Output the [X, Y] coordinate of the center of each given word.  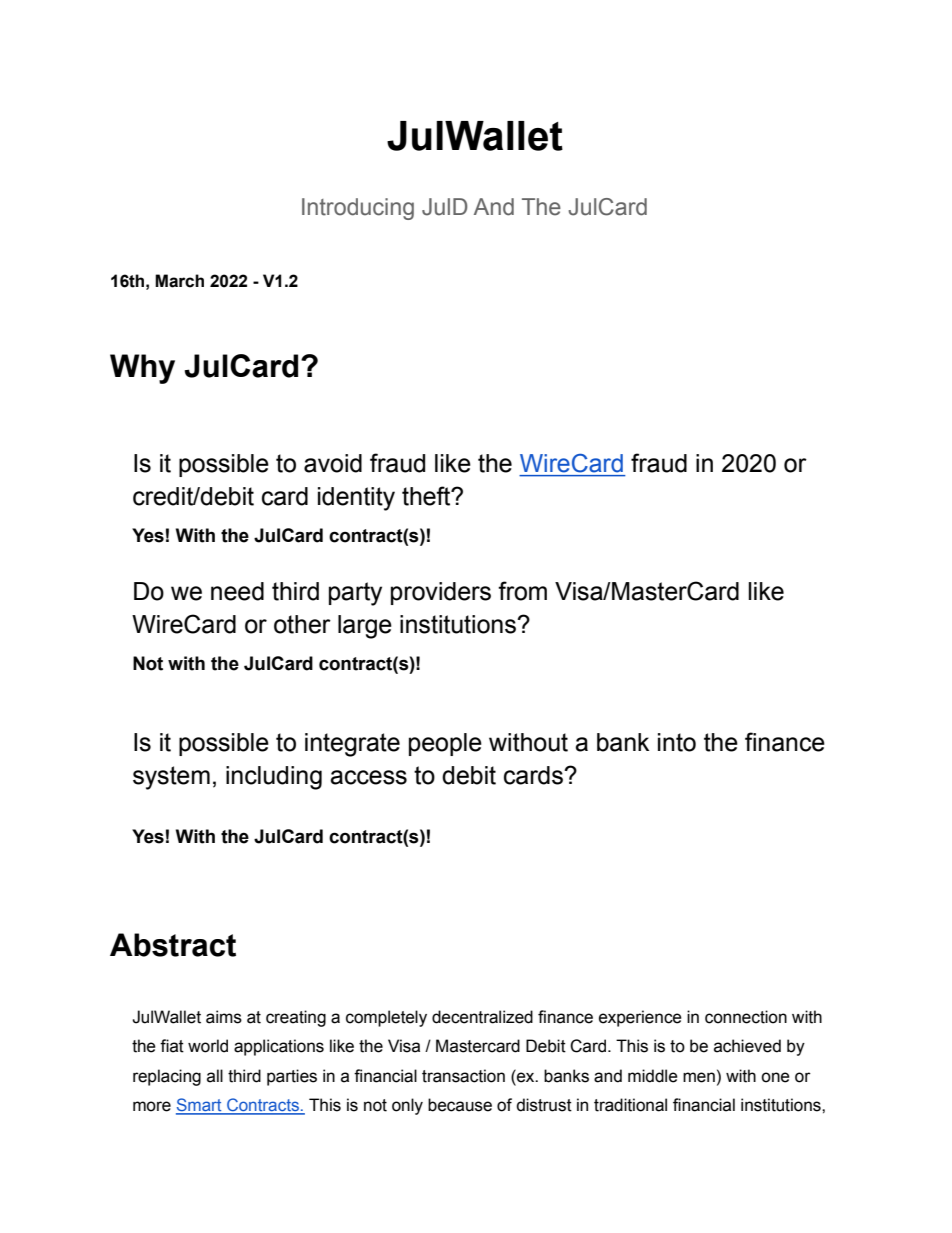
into [677, 742]
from [522, 591]
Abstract [173, 945]
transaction [463, 1076]
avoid [333, 463]
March [179, 281]
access [368, 777]
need [237, 591]
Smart [200, 1106]
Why [142, 369]
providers [441, 593]
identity [356, 499]
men [699, 1077]
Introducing [358, 209]
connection [746, 1017]
